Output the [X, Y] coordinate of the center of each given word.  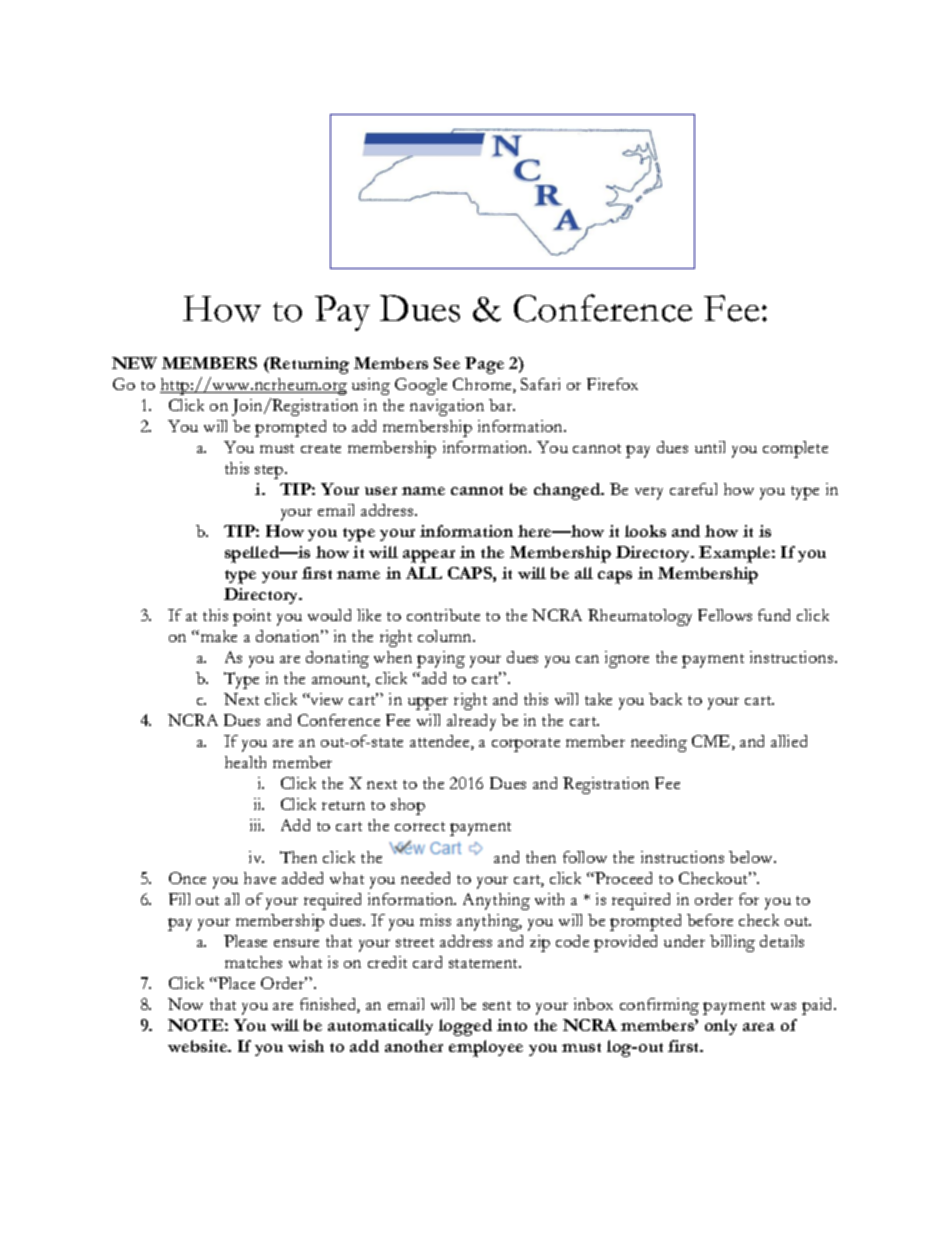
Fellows [725, 615]
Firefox [612, 384]
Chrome [483, 385]
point [252, 617]
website [199, 1046]
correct [420, 826]
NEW [134, 363]
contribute [443, 615]
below [752, 857]
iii [257, 825]
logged [465, 1027]
